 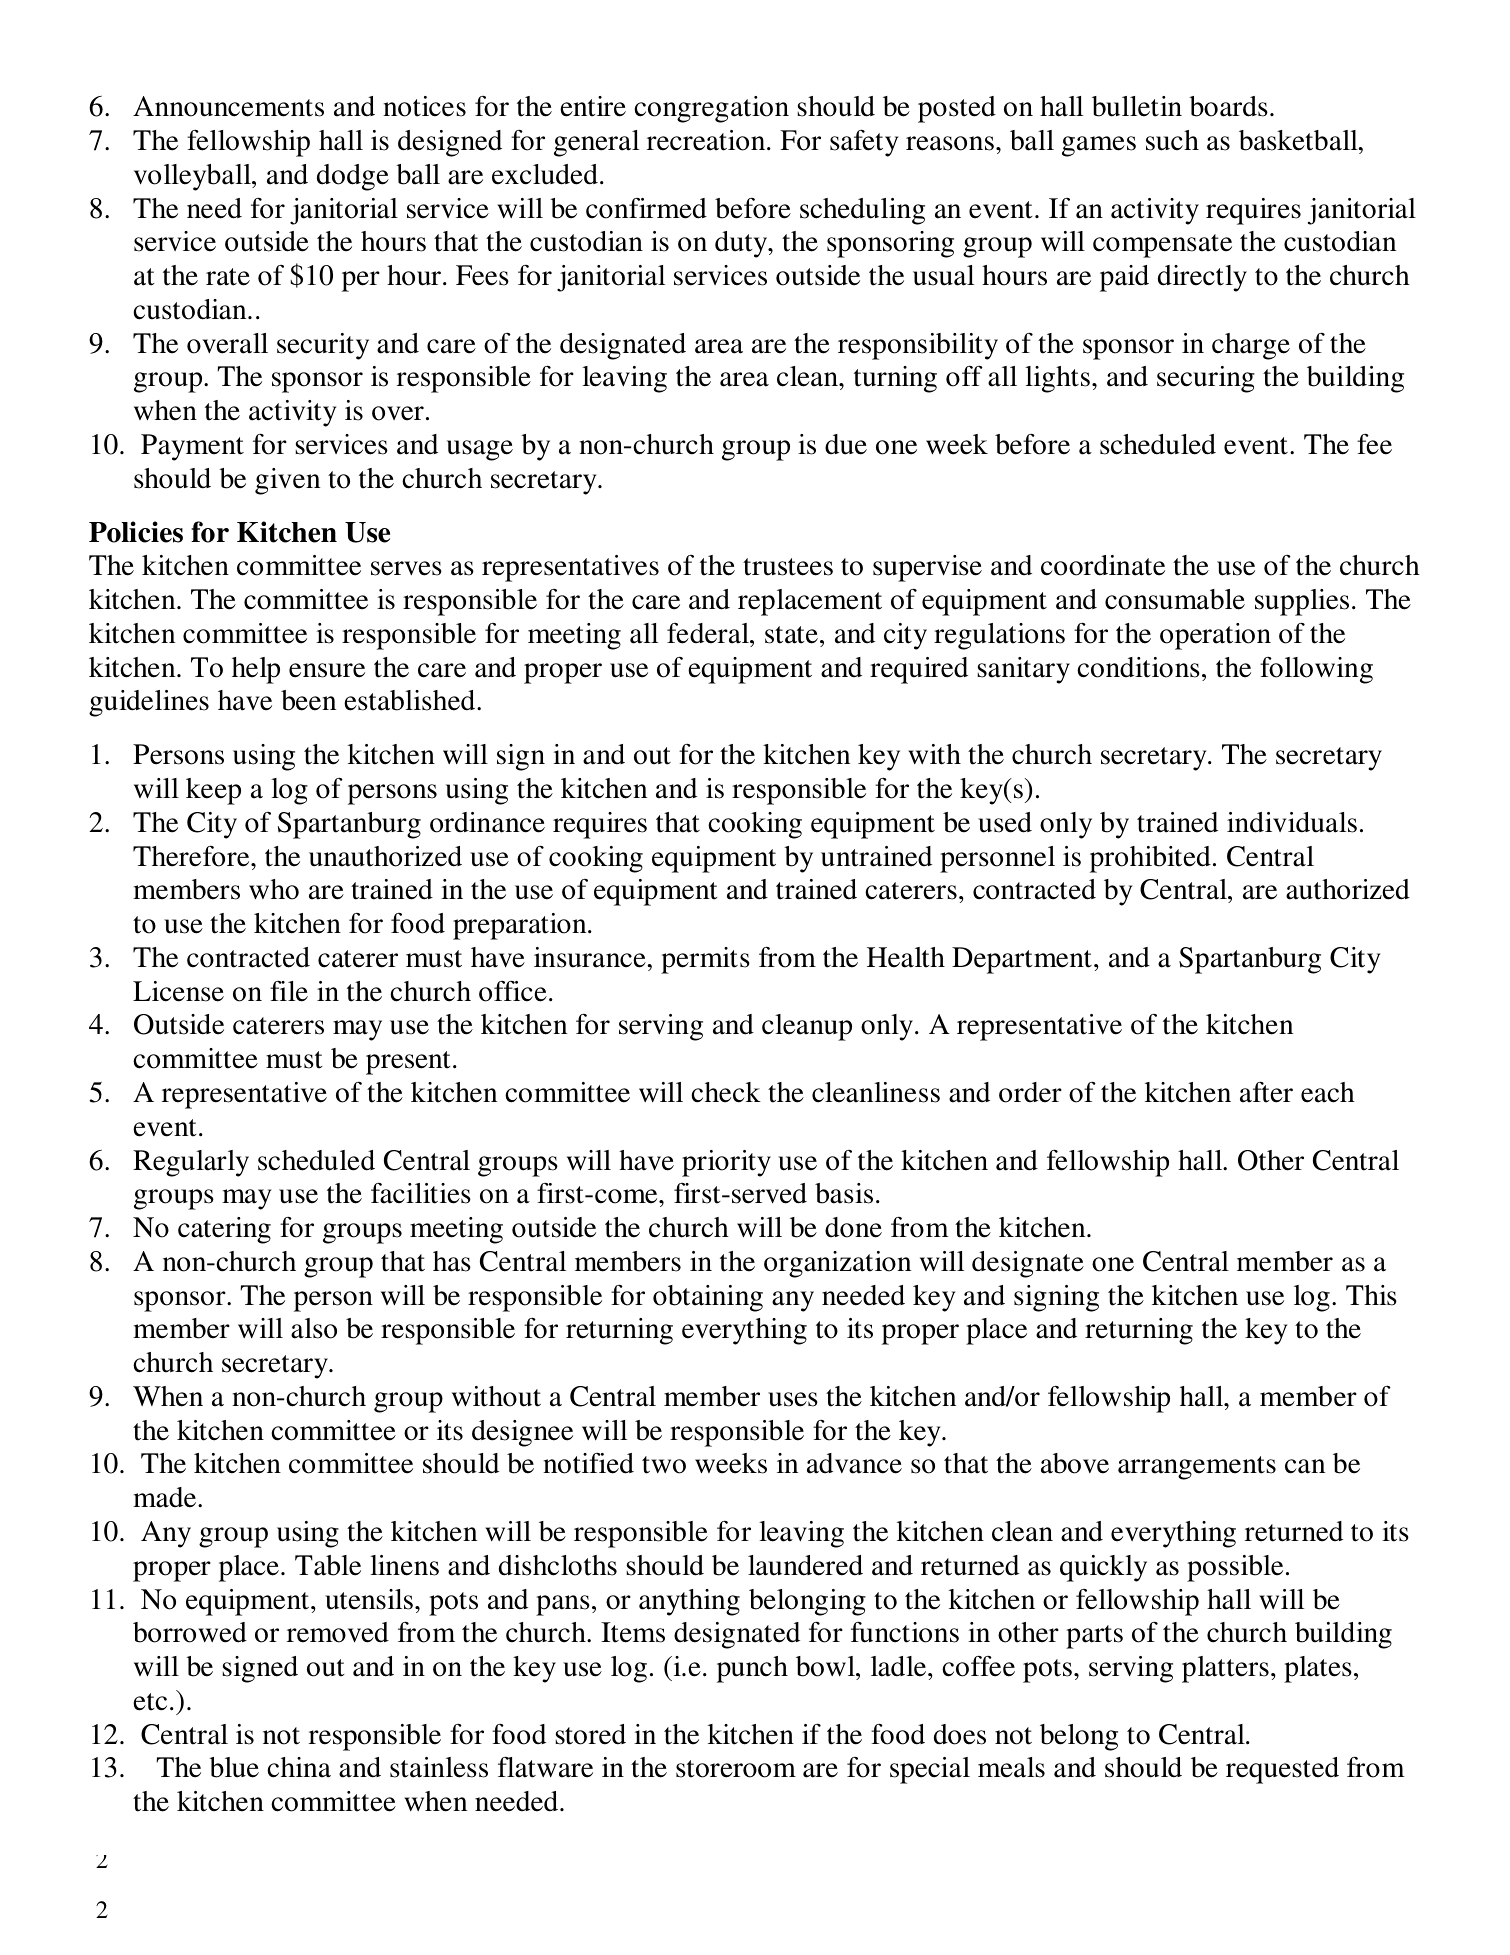 I want to click on china, so click(x=299, y=1767).
